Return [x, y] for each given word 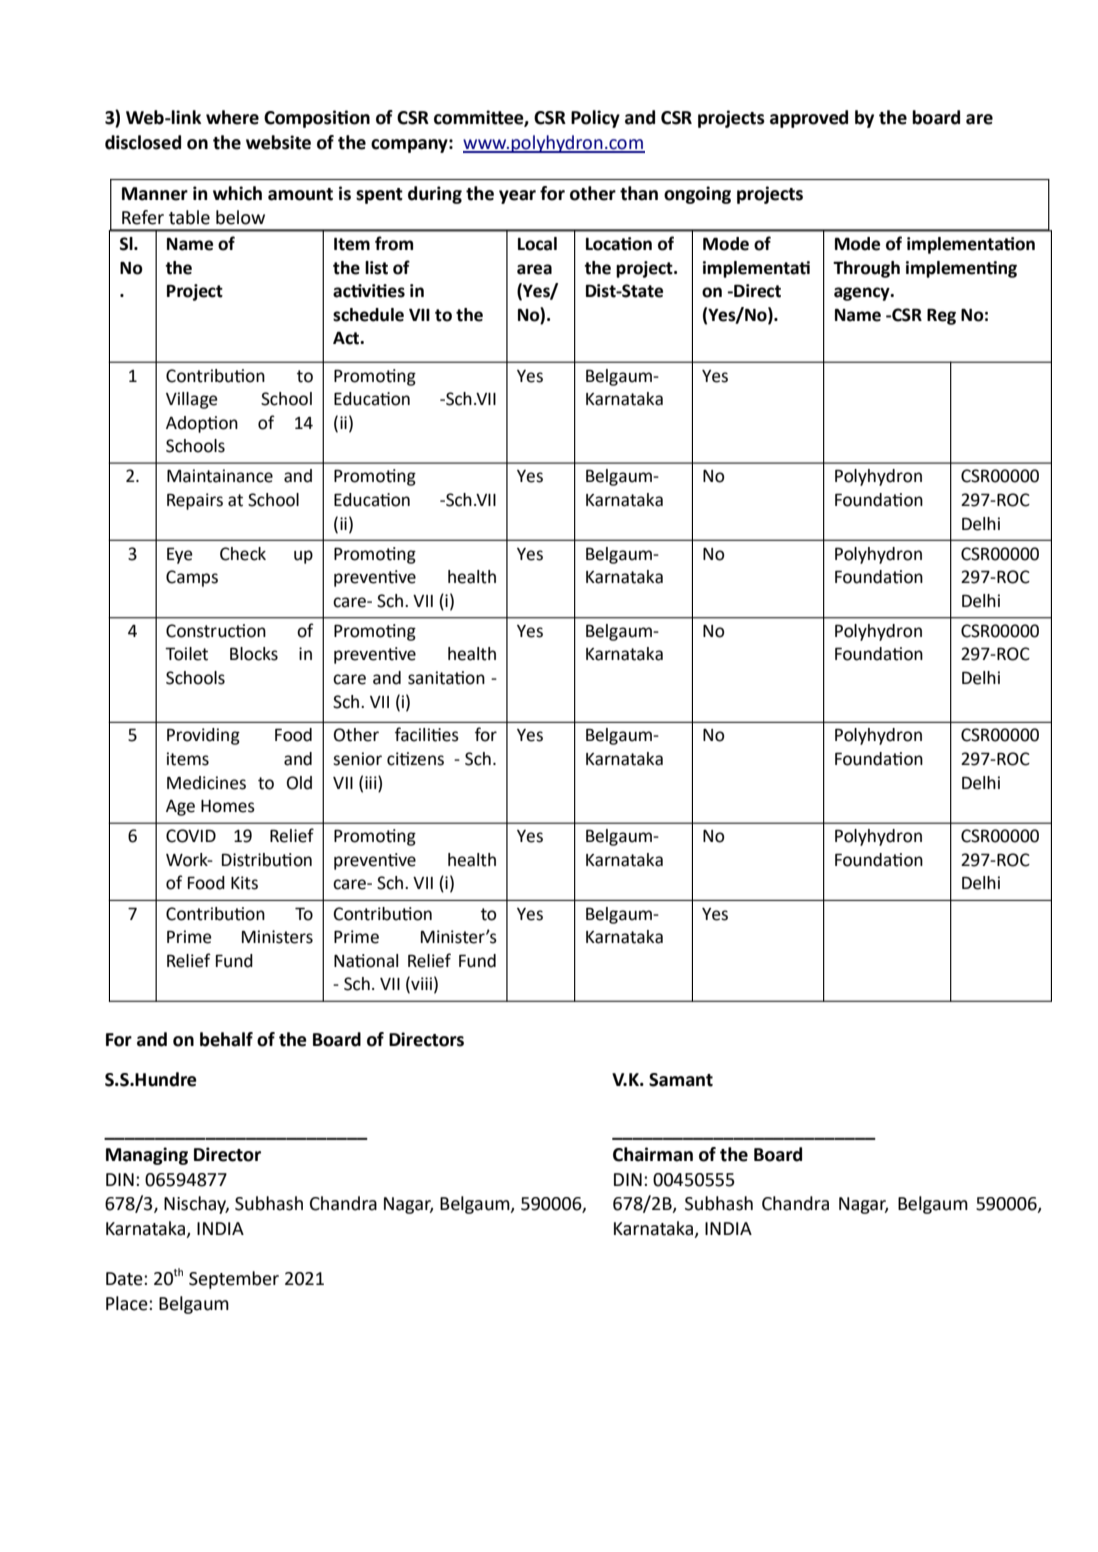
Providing [203, 736]
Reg [941, 316]
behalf [226, 1039]
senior [357, 759]
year [517, 197]
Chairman [653, 1154]
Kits [244, 883]
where [232, 117]
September [234, 1280]
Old [299, 783]
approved [809, 119]
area [534, 269]
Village [192, 400]
